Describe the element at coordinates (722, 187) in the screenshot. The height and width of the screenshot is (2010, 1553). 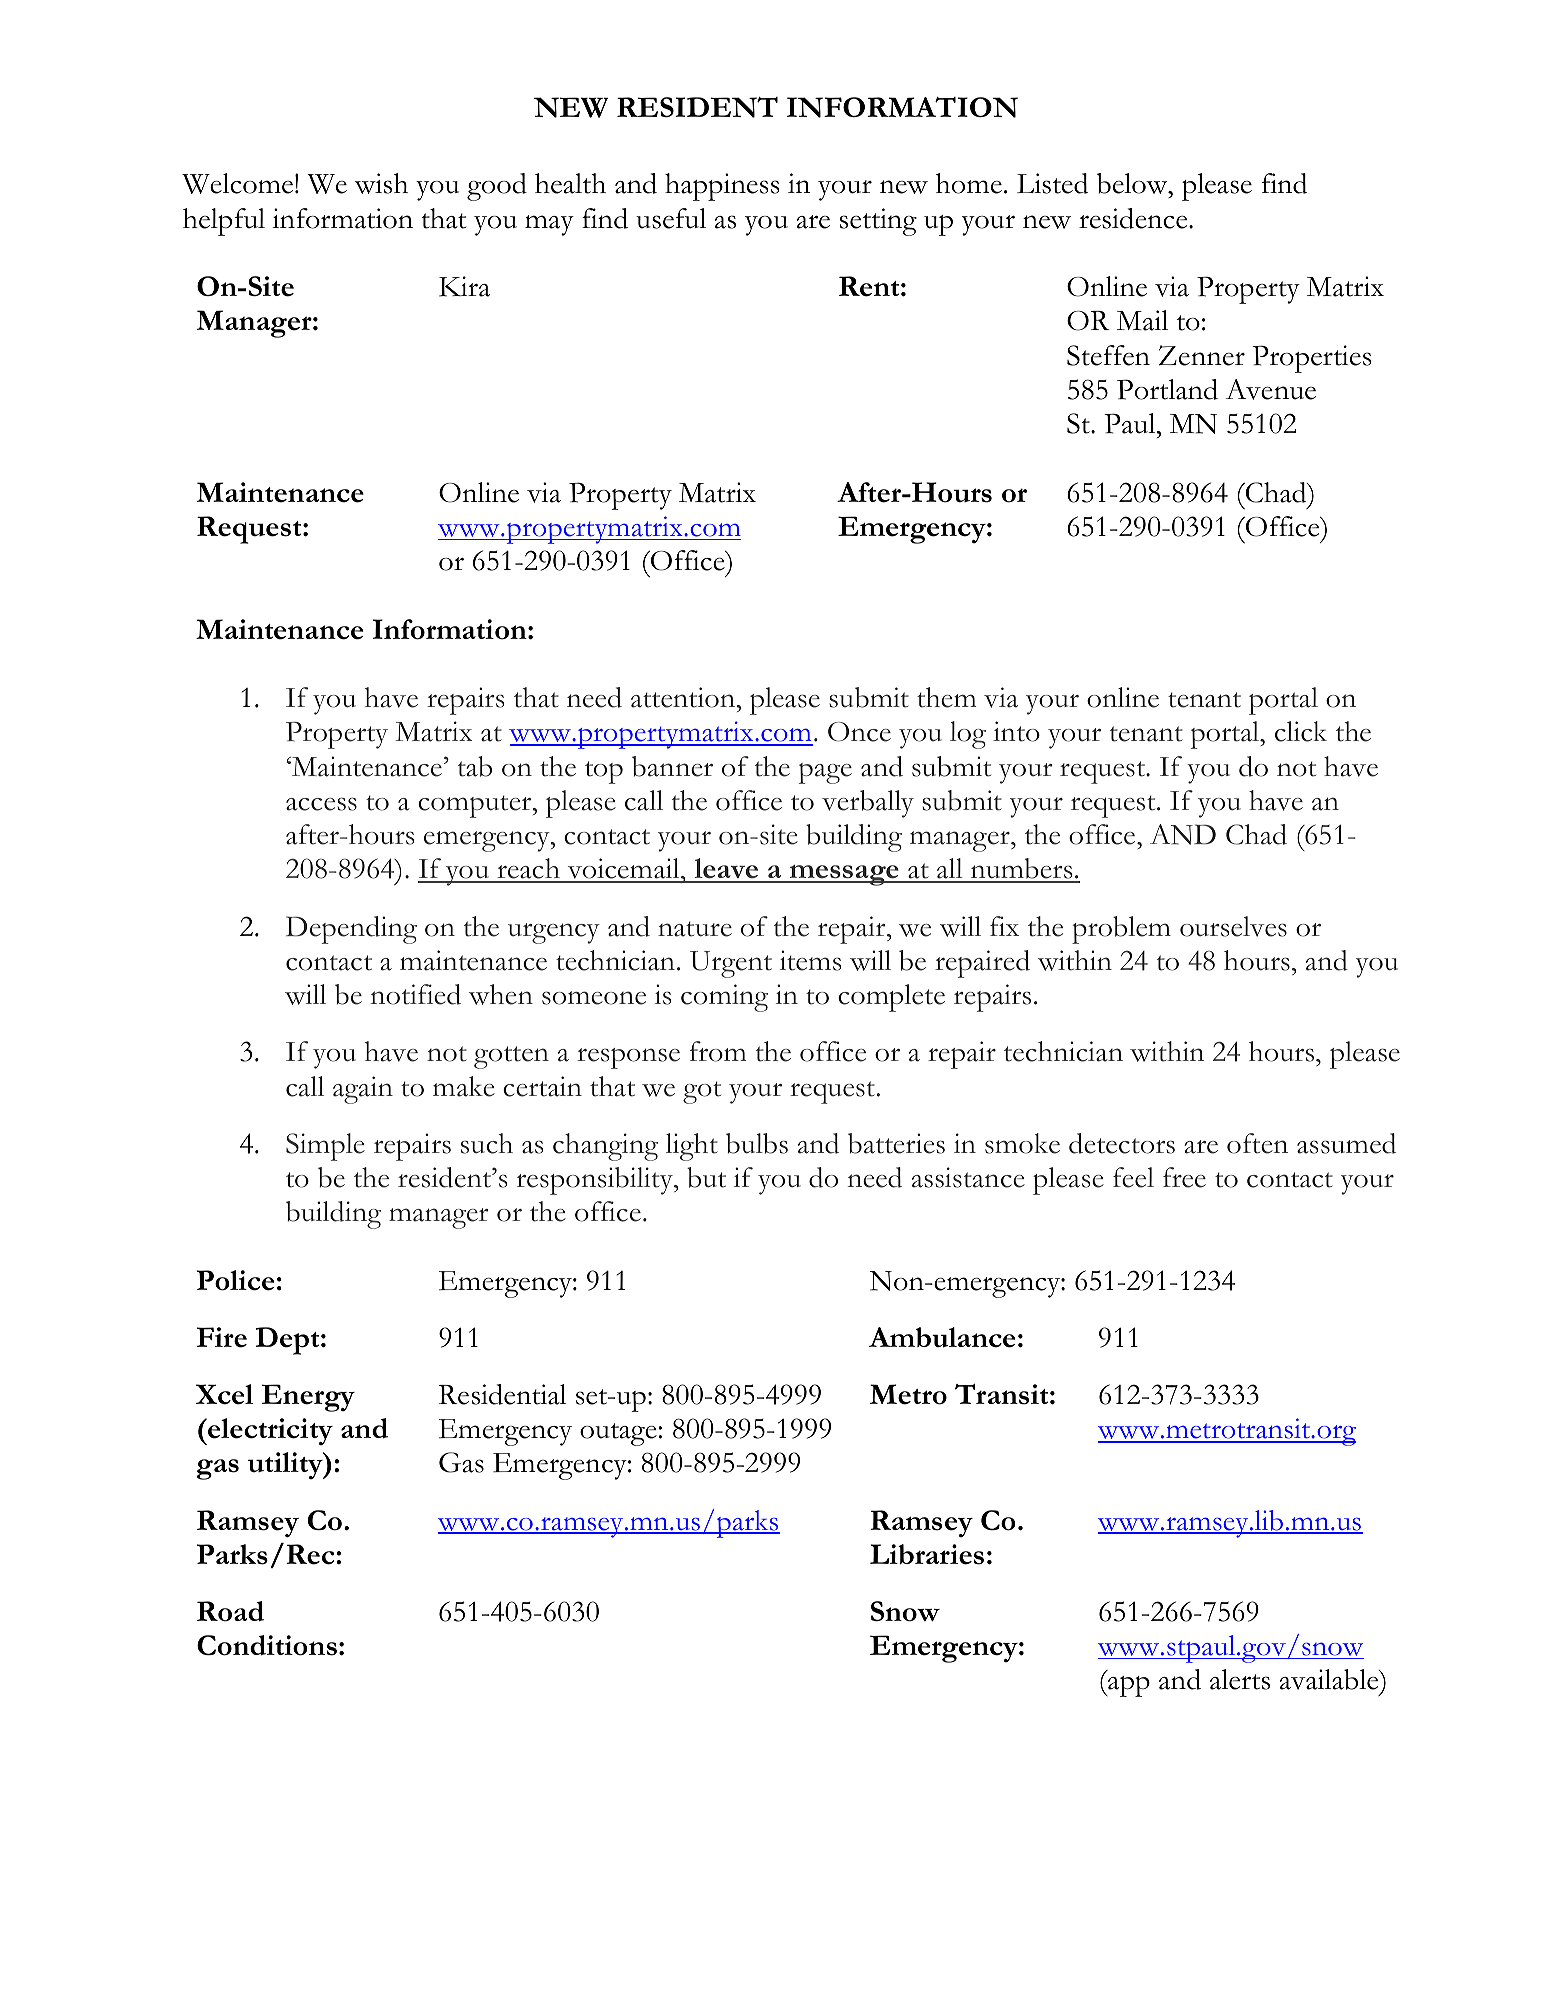
I see `happiness` at that location.
